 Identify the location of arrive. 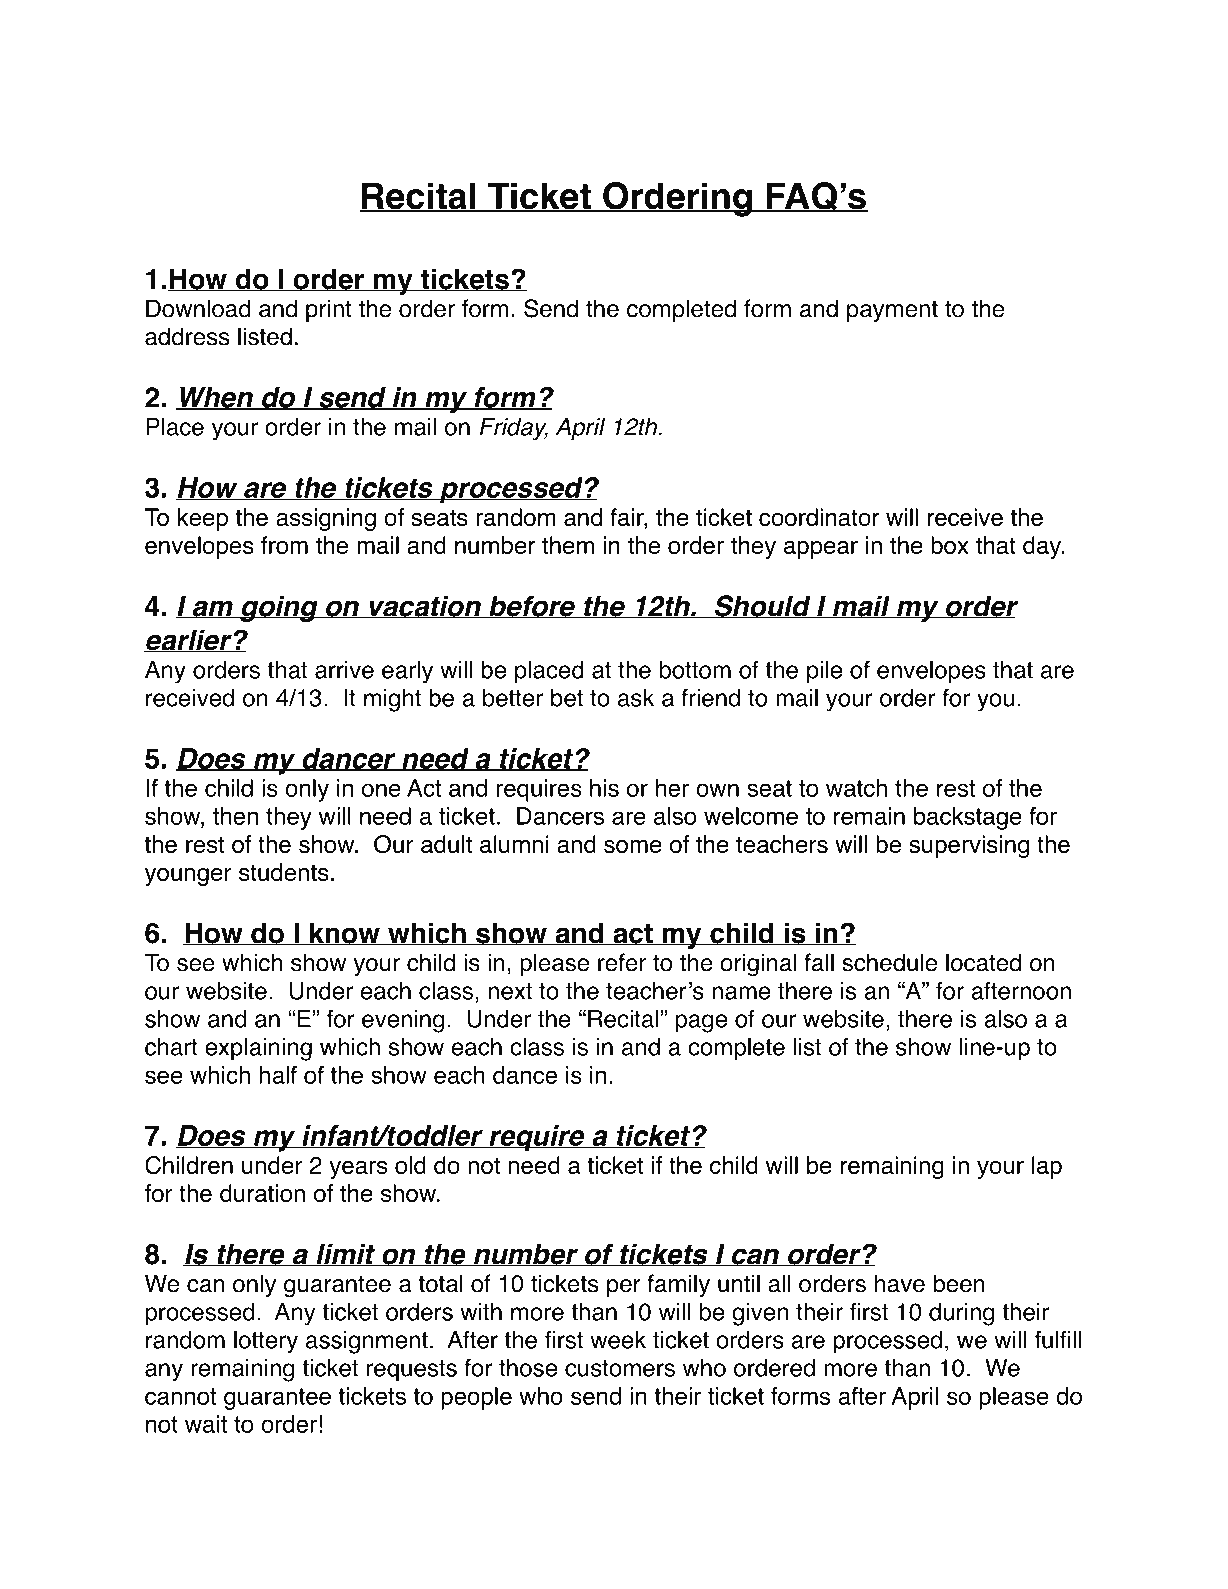
(344, 670).
